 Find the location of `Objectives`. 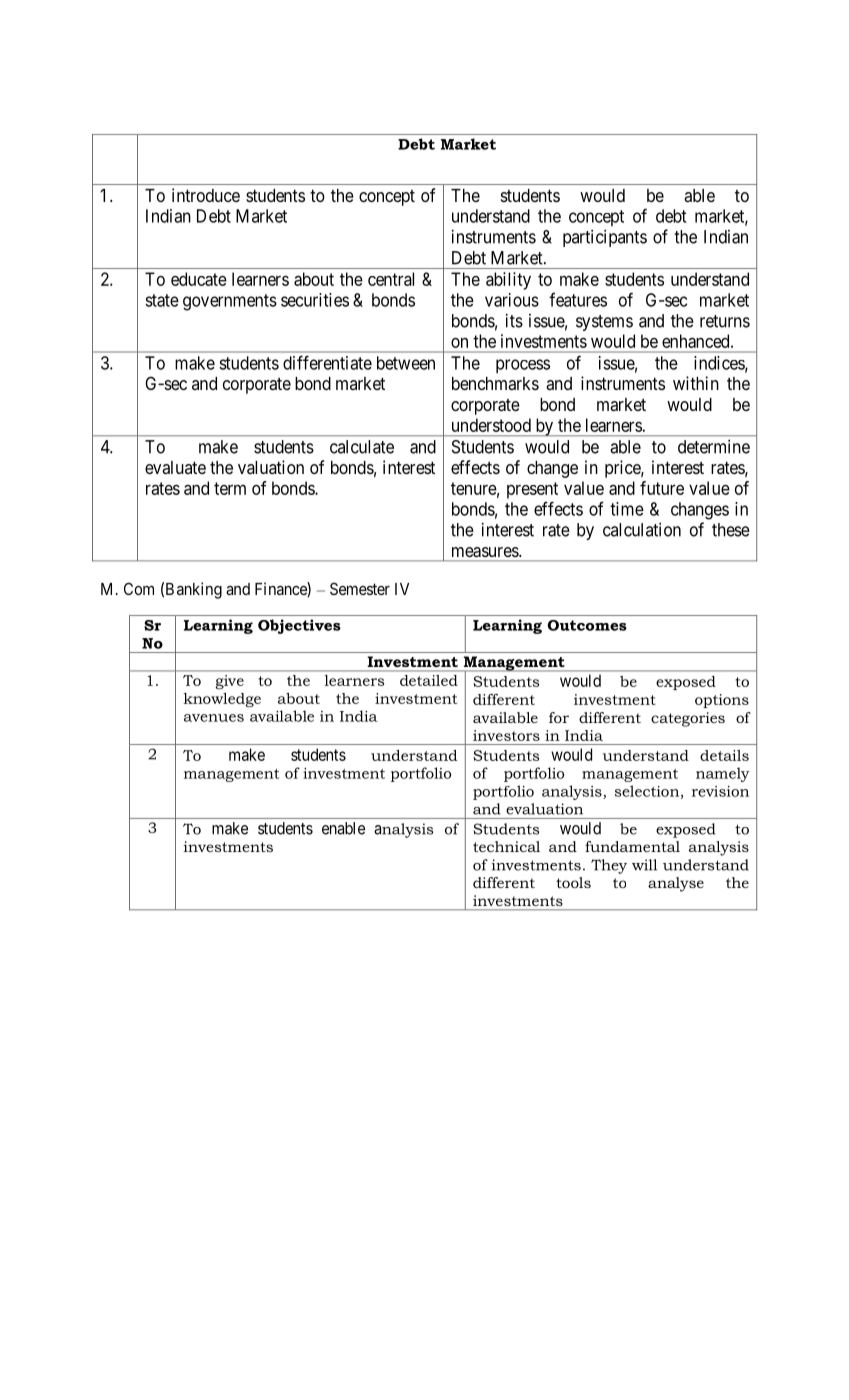

Objectives is located at coordinates (299, 626).
